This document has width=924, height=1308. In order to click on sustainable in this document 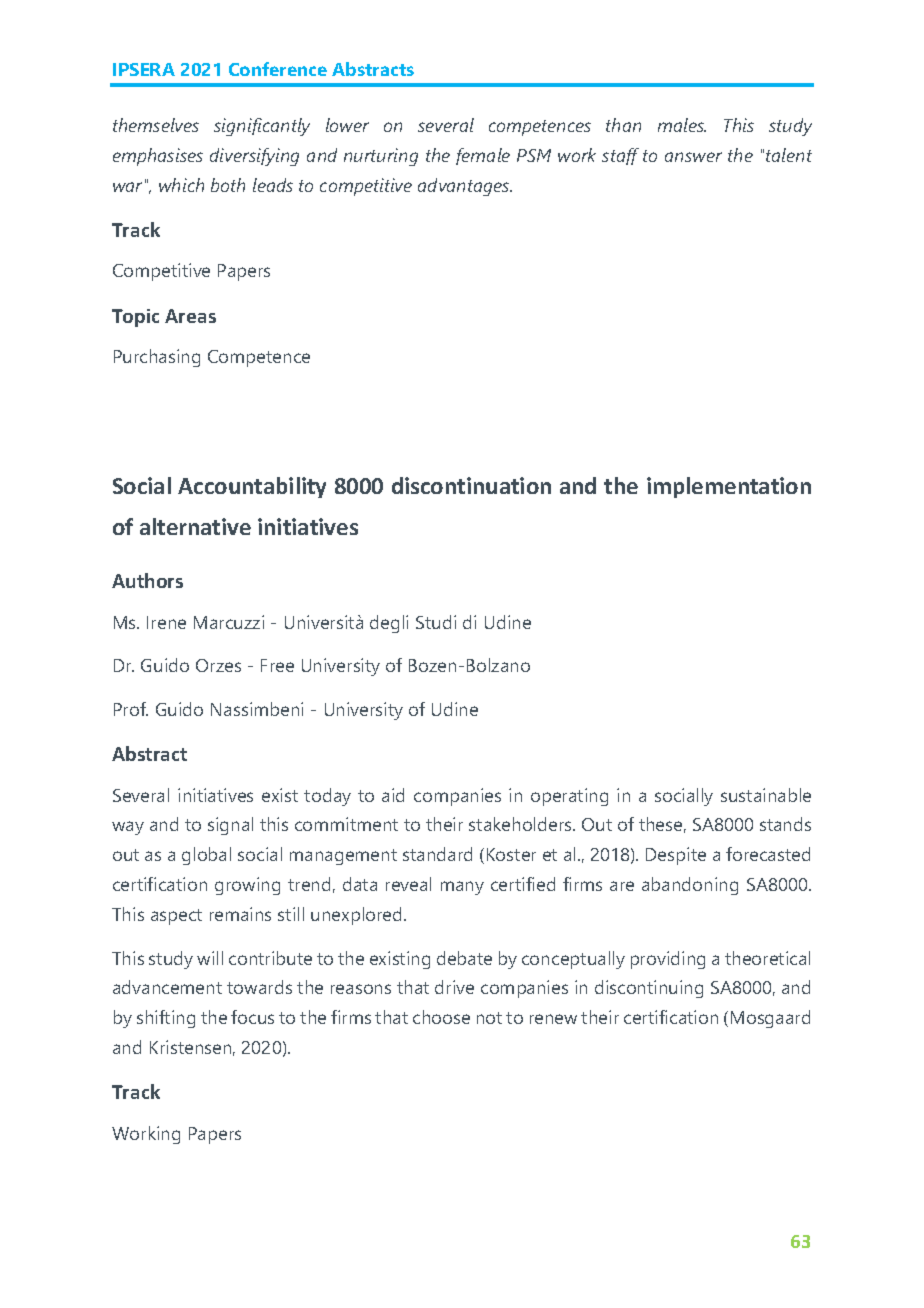, I will do `click(766, 795)`.
